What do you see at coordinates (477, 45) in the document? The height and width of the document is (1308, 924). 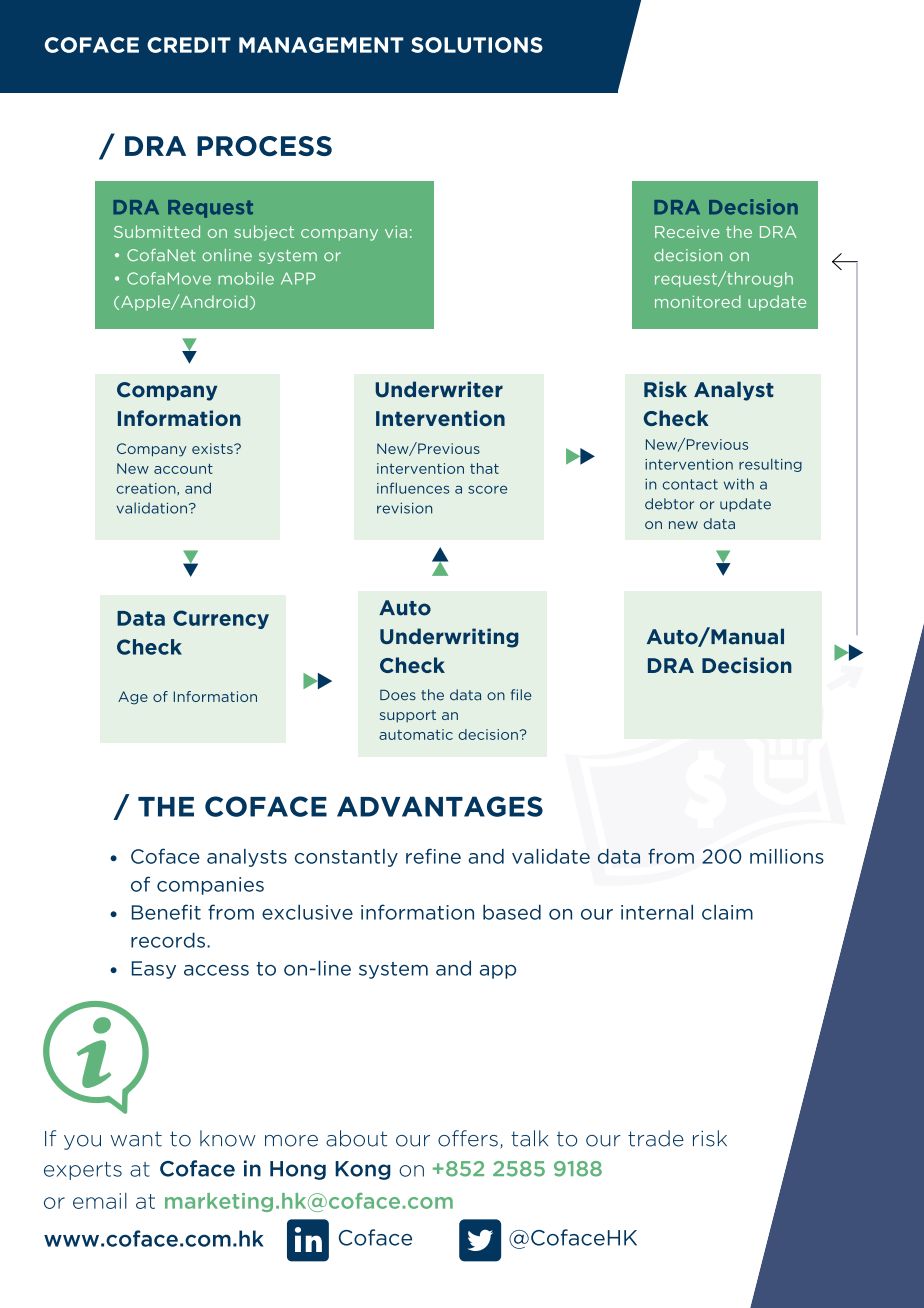 I see `SOLUTIONS` at bounding box center [477, 45].
